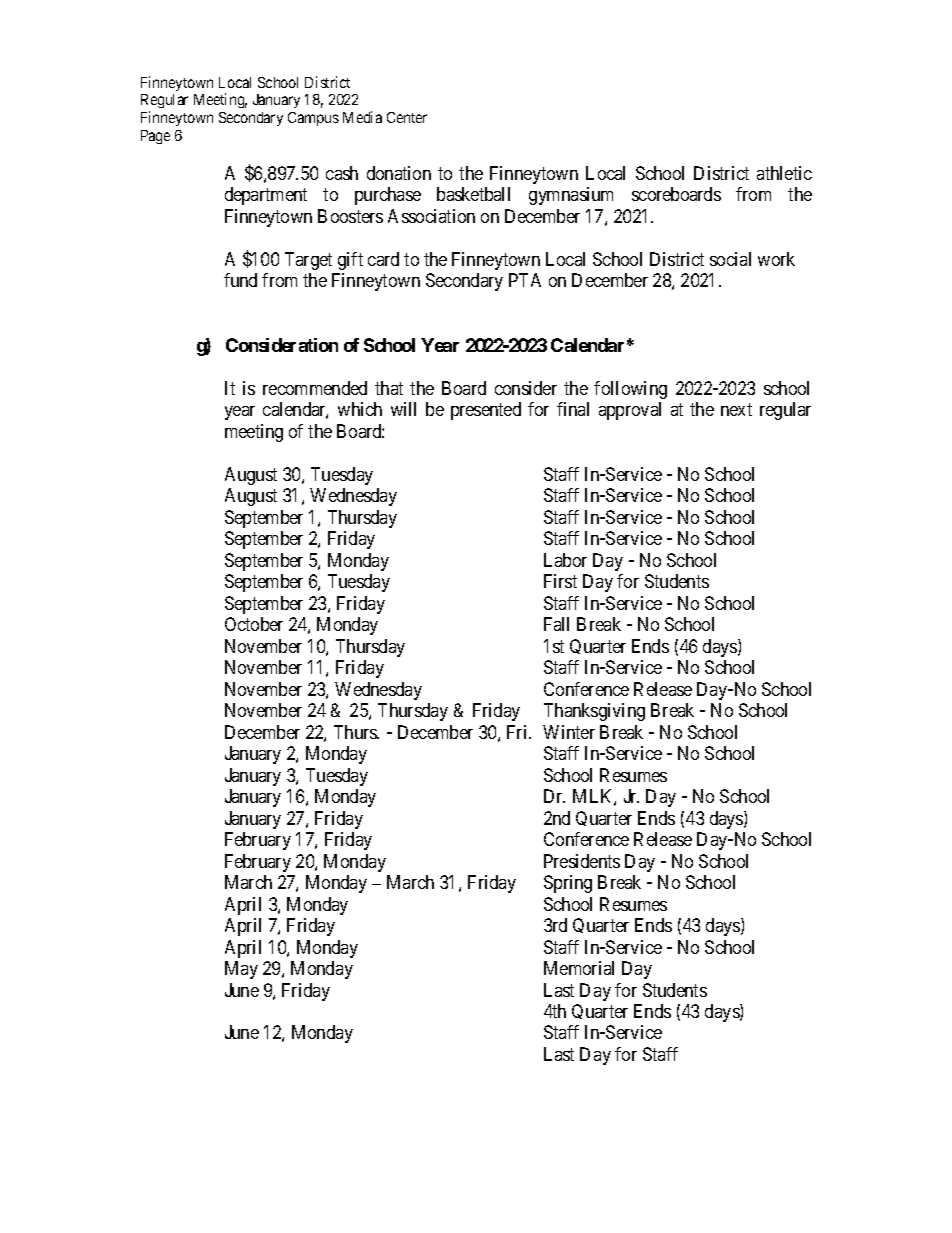  Describe the element at coordinates (568, 884) in the page. I see `Spring` at that location.
